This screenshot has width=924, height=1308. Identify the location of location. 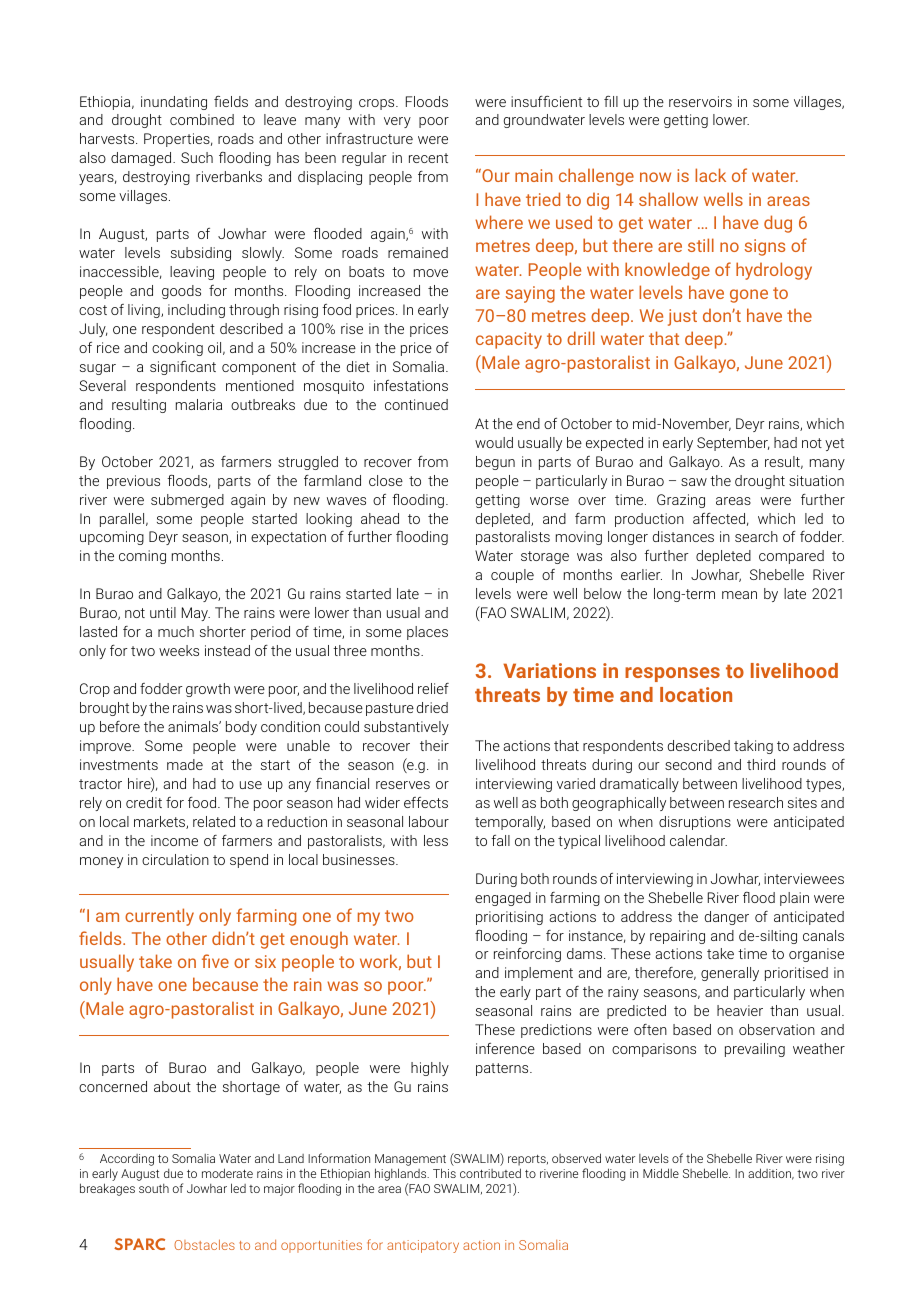
(696, 694).
